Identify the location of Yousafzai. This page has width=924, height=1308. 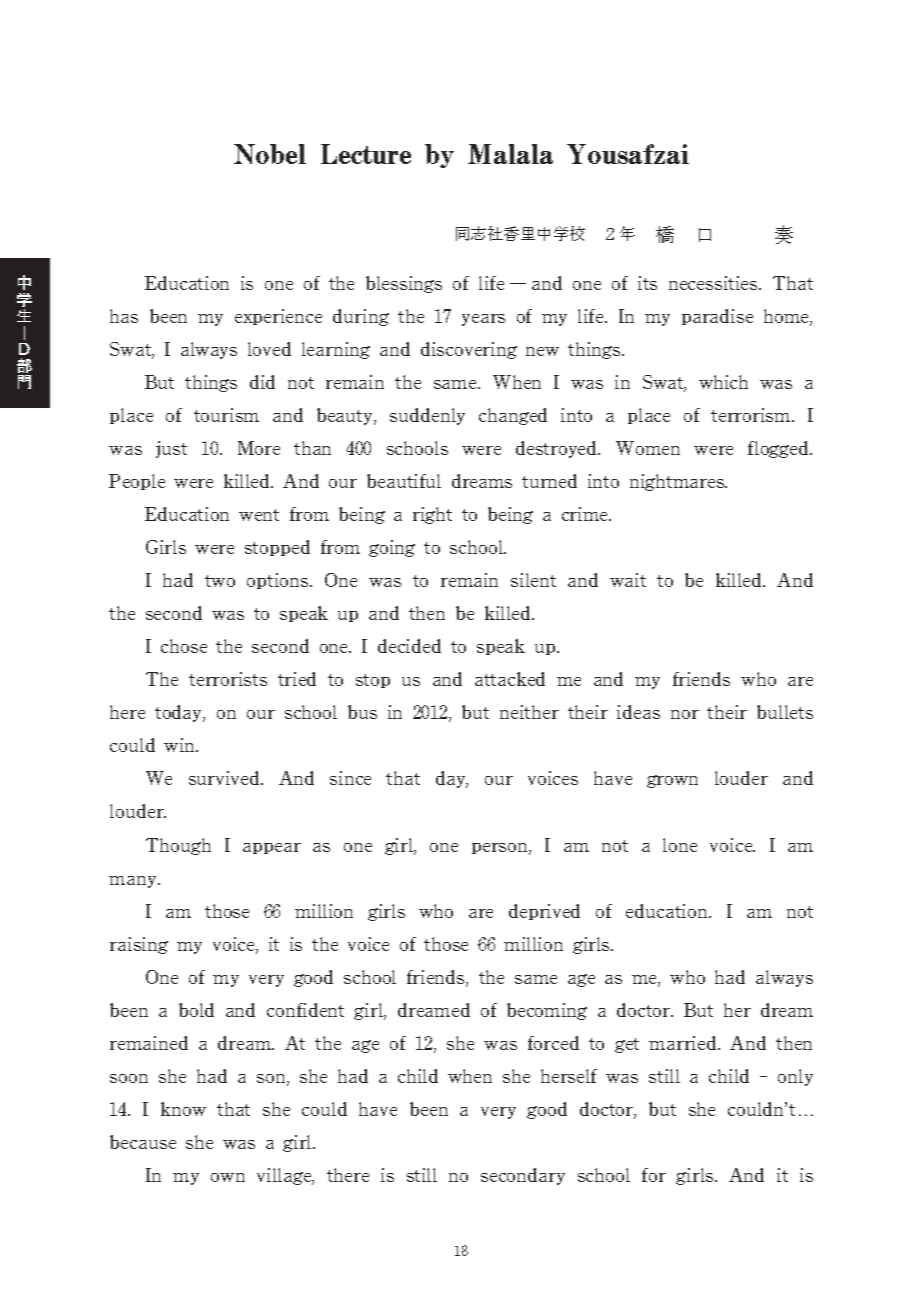
(628, 154).
